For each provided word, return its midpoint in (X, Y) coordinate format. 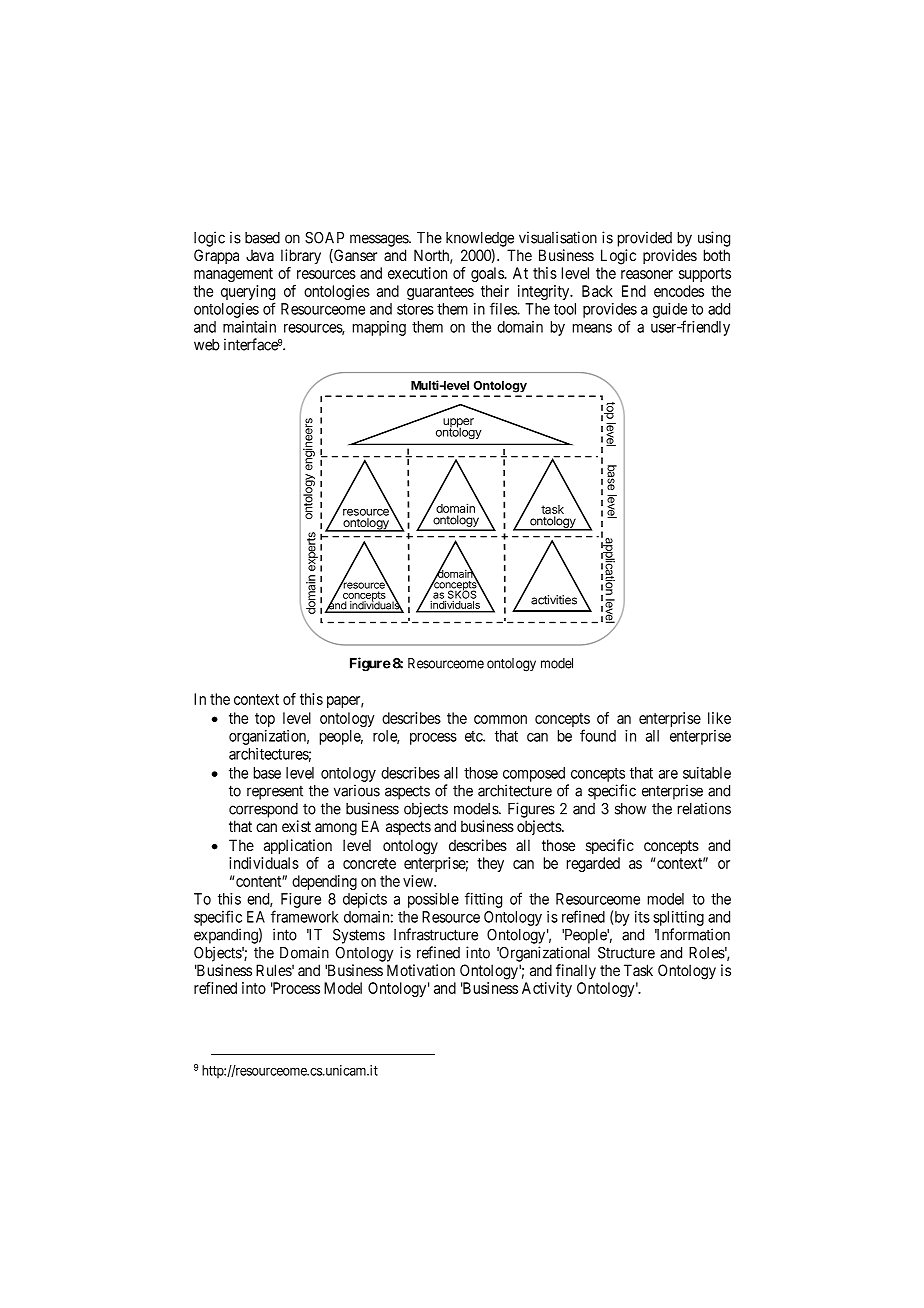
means (592, 328)
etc (474, 736)
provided (645, 239)
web (207, 345)
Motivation (421, 970)
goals (488, 274)
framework (305, 916)
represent (275, 792)
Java (260, 255)
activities (554, 600)
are (668, 774)
